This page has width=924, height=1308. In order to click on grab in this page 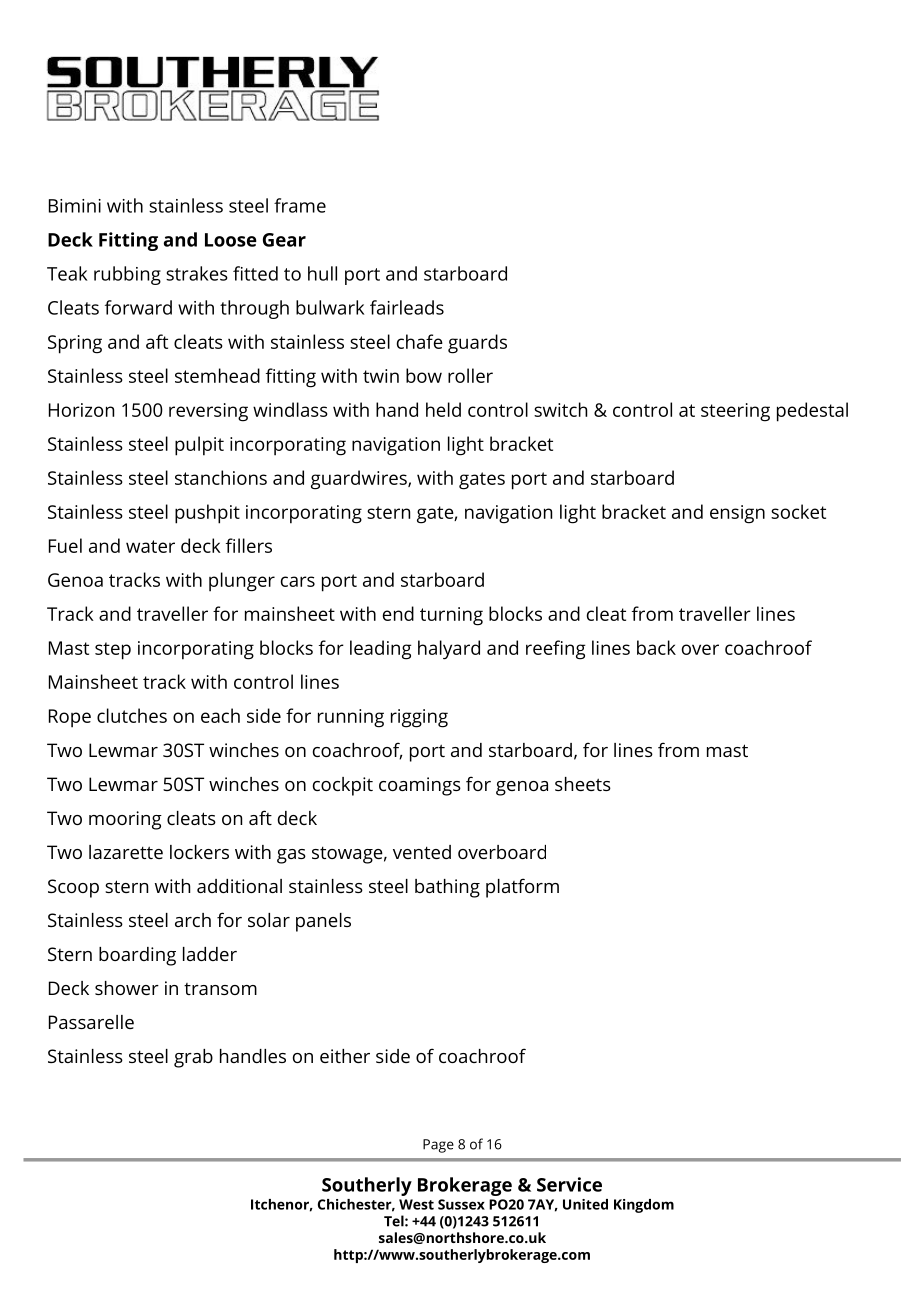, I will do `click(193, 1058)`.
